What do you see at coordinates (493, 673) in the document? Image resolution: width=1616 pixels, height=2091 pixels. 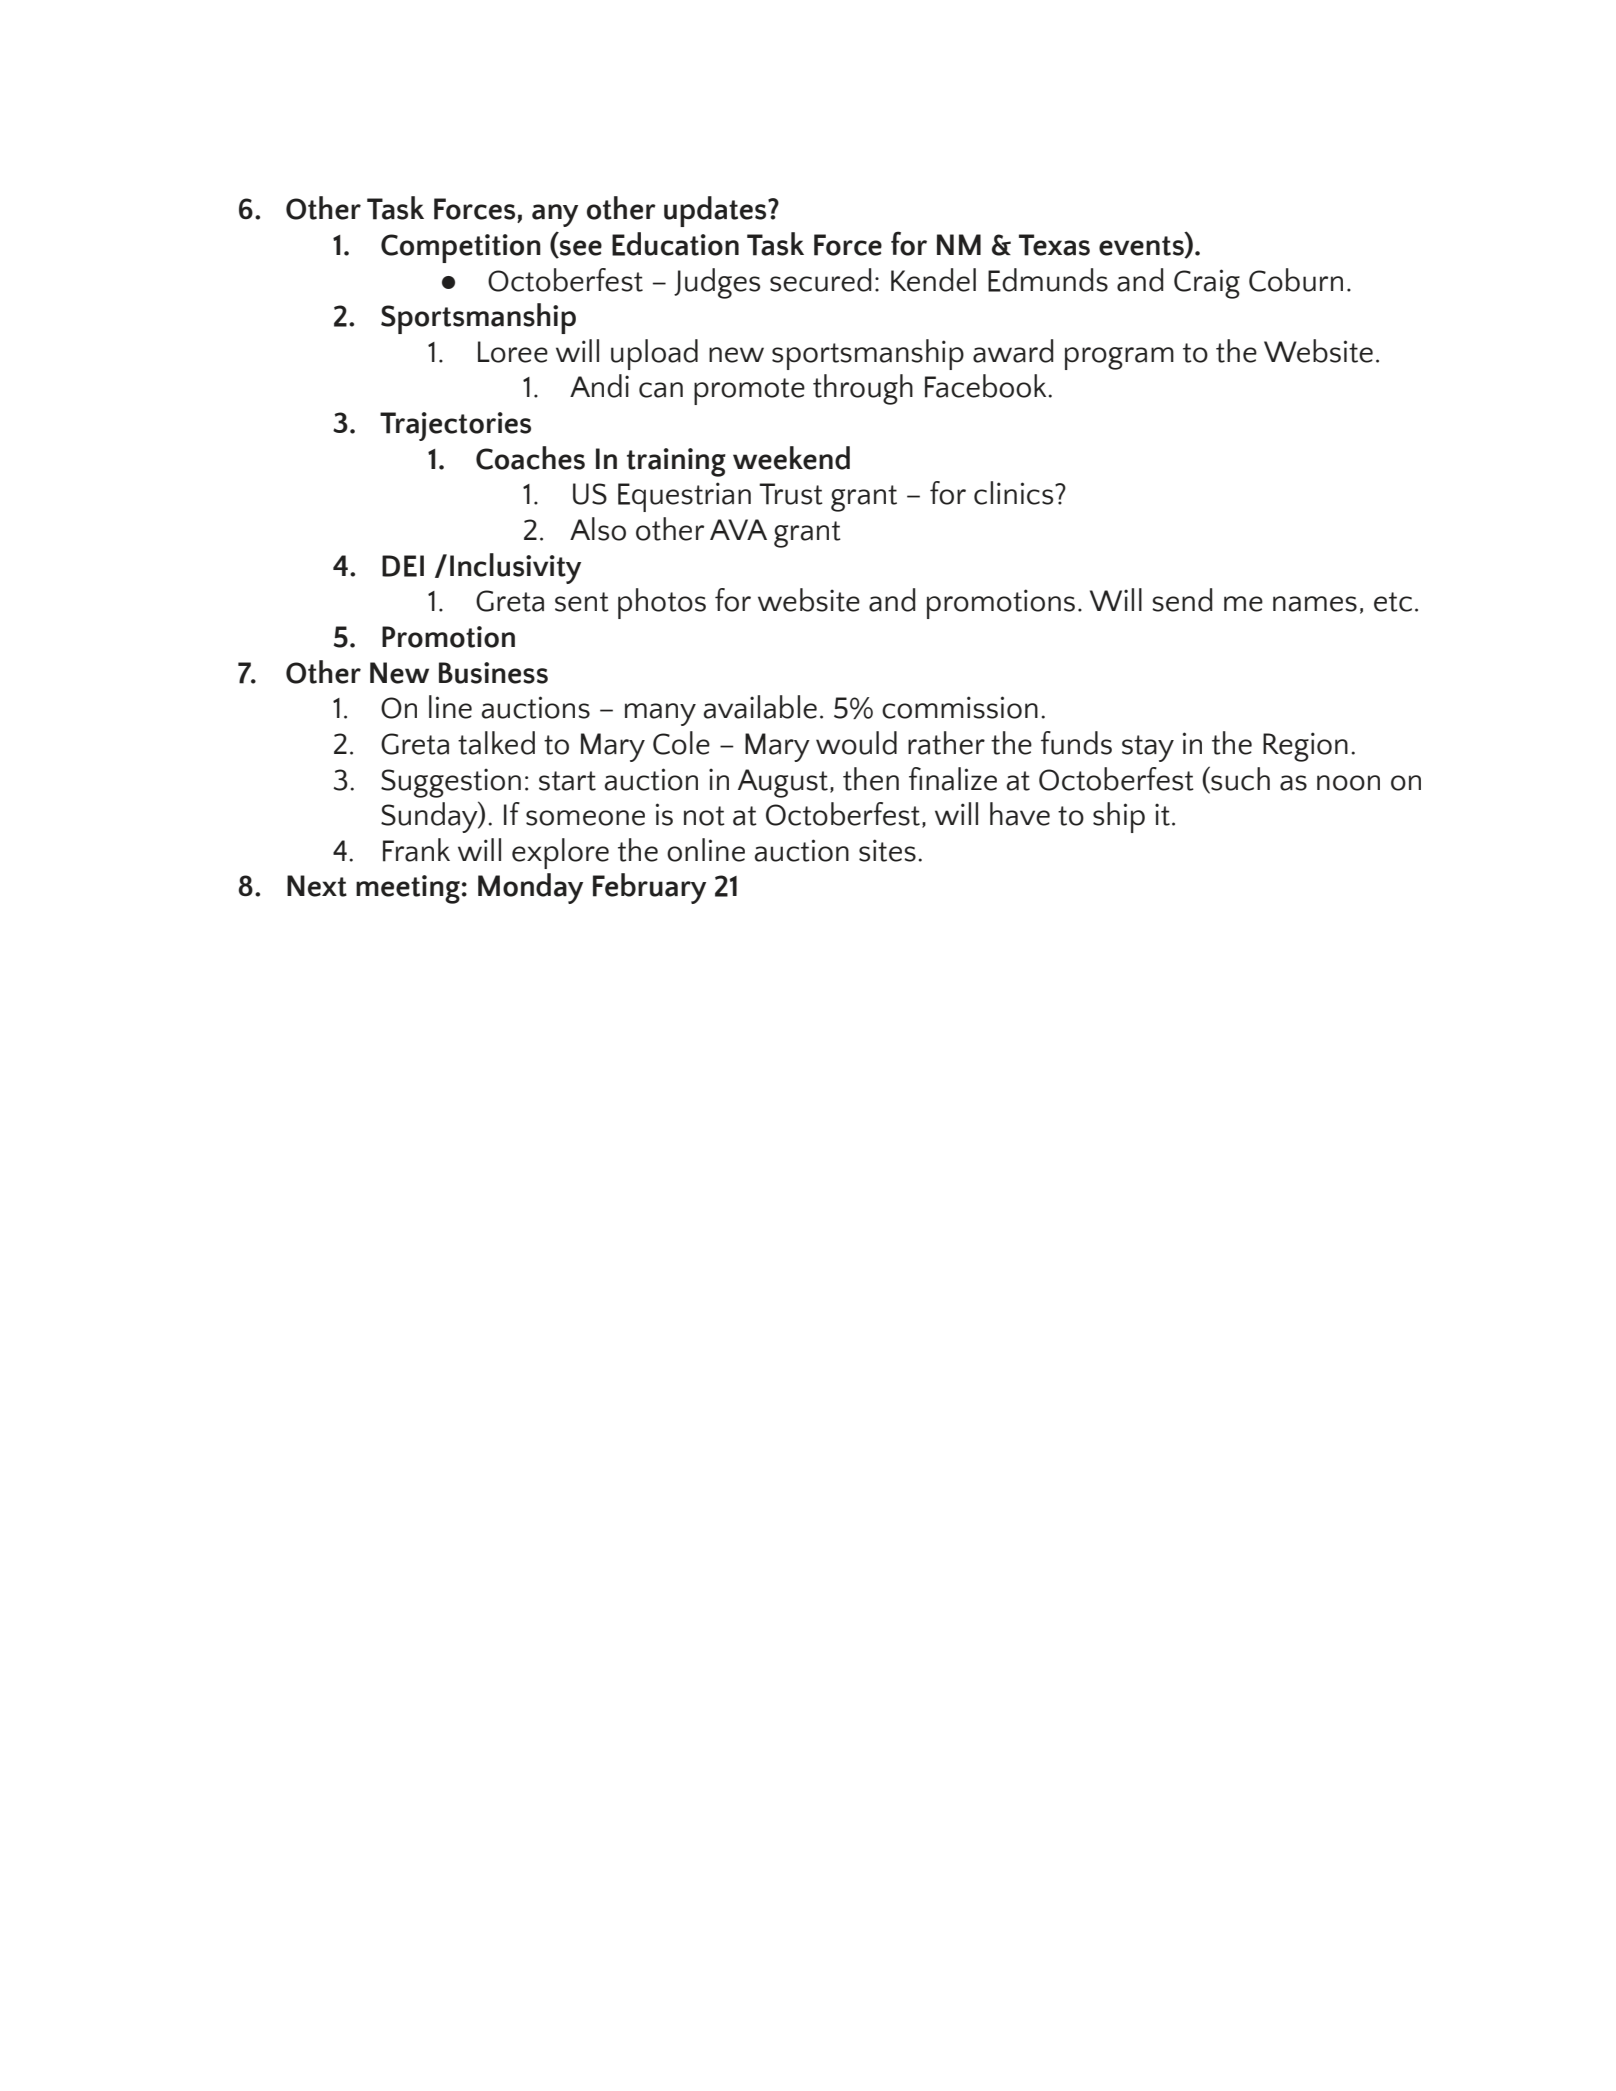 I see `Business` at bounding box center [493, 673].
